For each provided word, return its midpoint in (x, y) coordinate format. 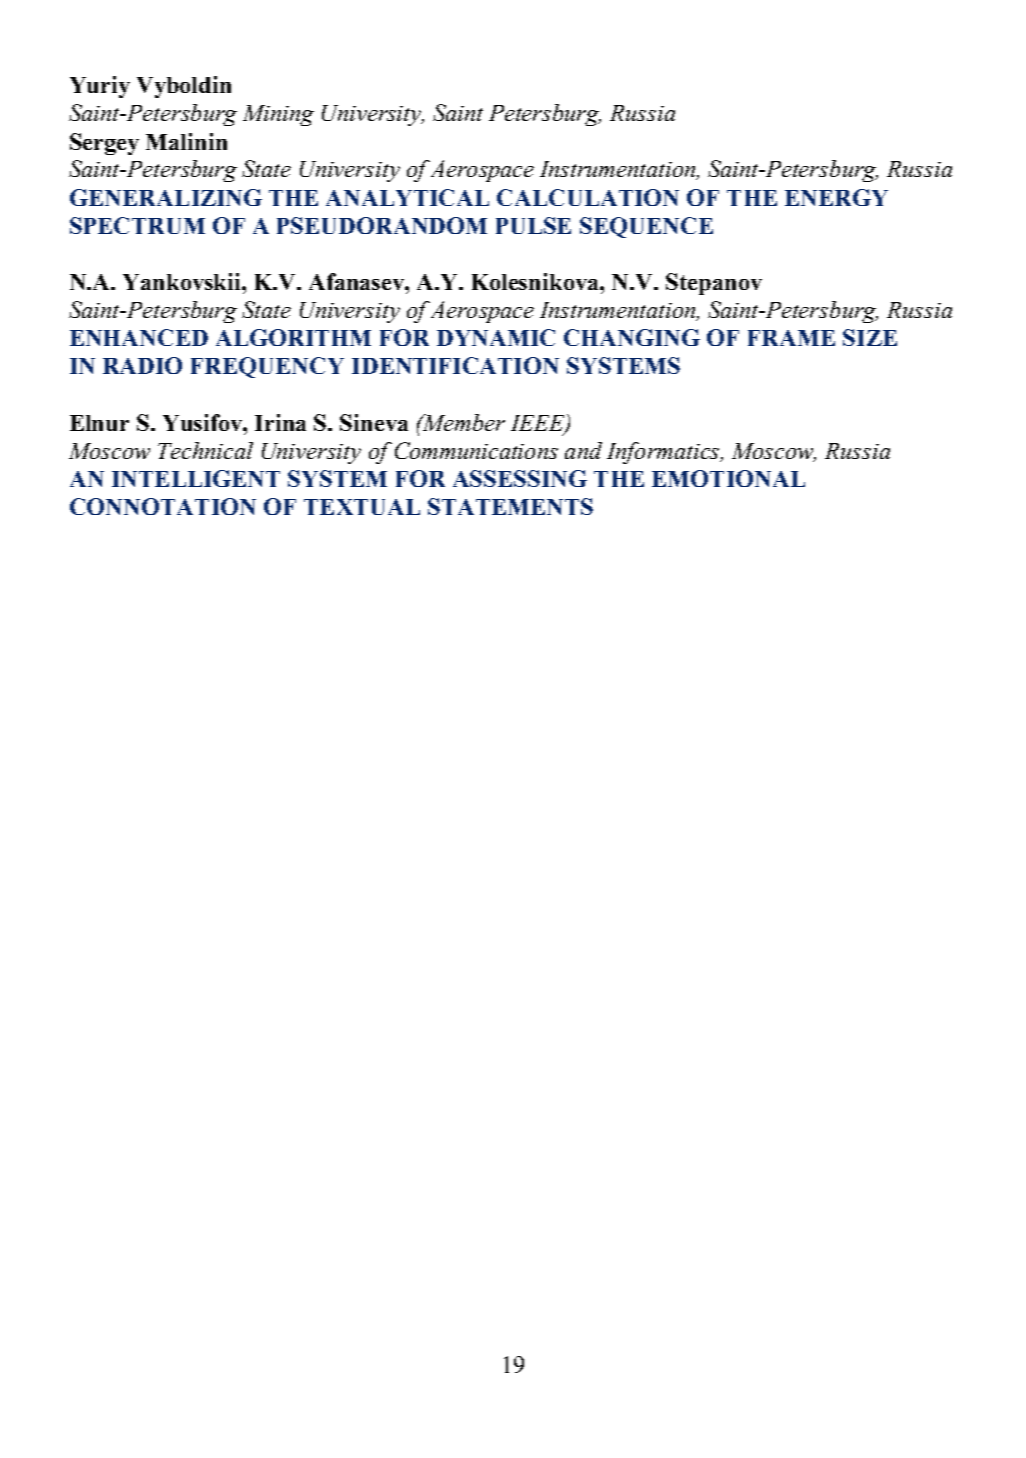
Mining (278, 115)
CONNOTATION (163, 506)
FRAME (791, 338)
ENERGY (836, 197)
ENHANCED (139, 337)
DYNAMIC (496, 337)
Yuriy (100, 87)
